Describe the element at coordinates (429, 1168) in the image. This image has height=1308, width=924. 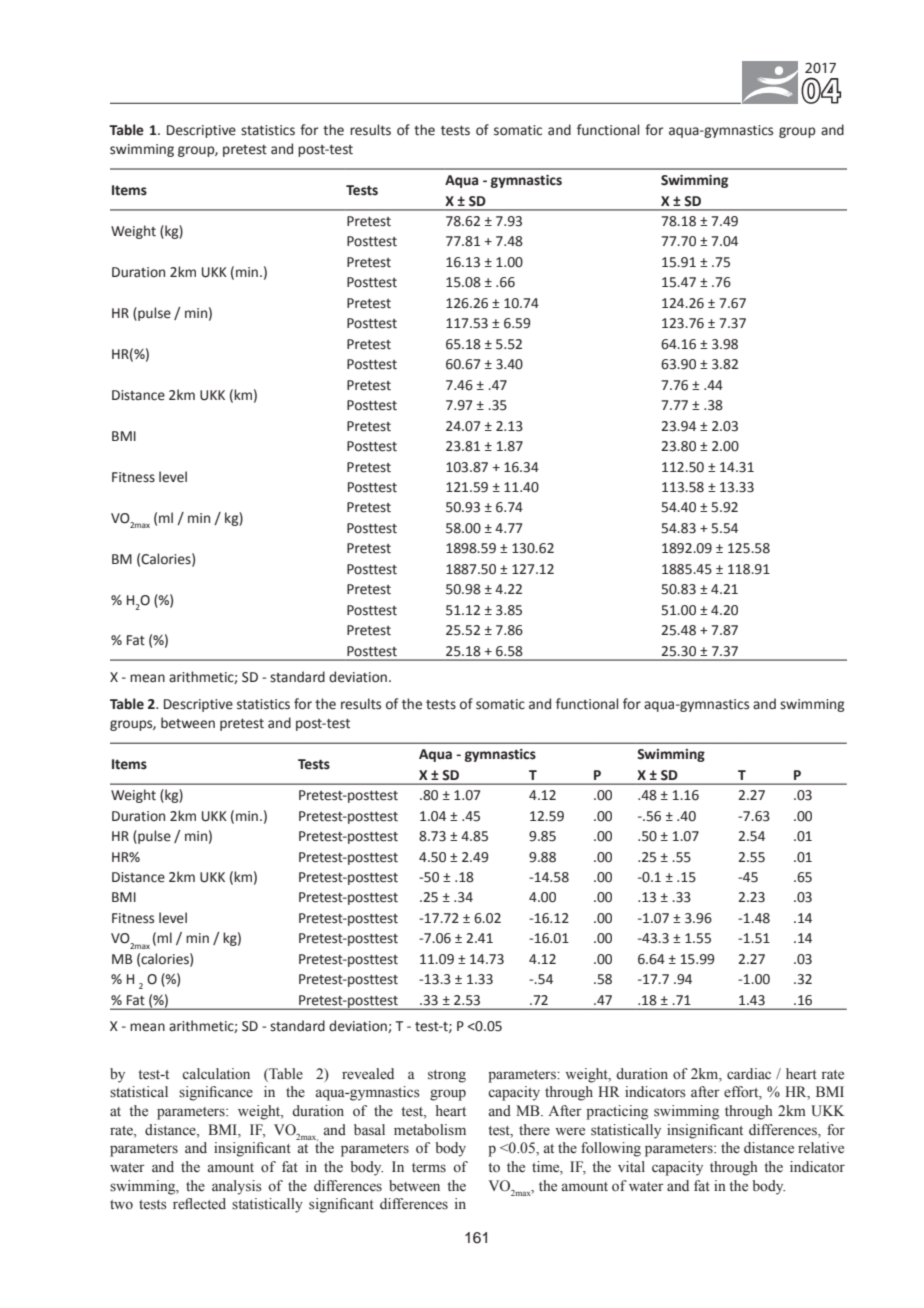
I see `terms` at that location.
